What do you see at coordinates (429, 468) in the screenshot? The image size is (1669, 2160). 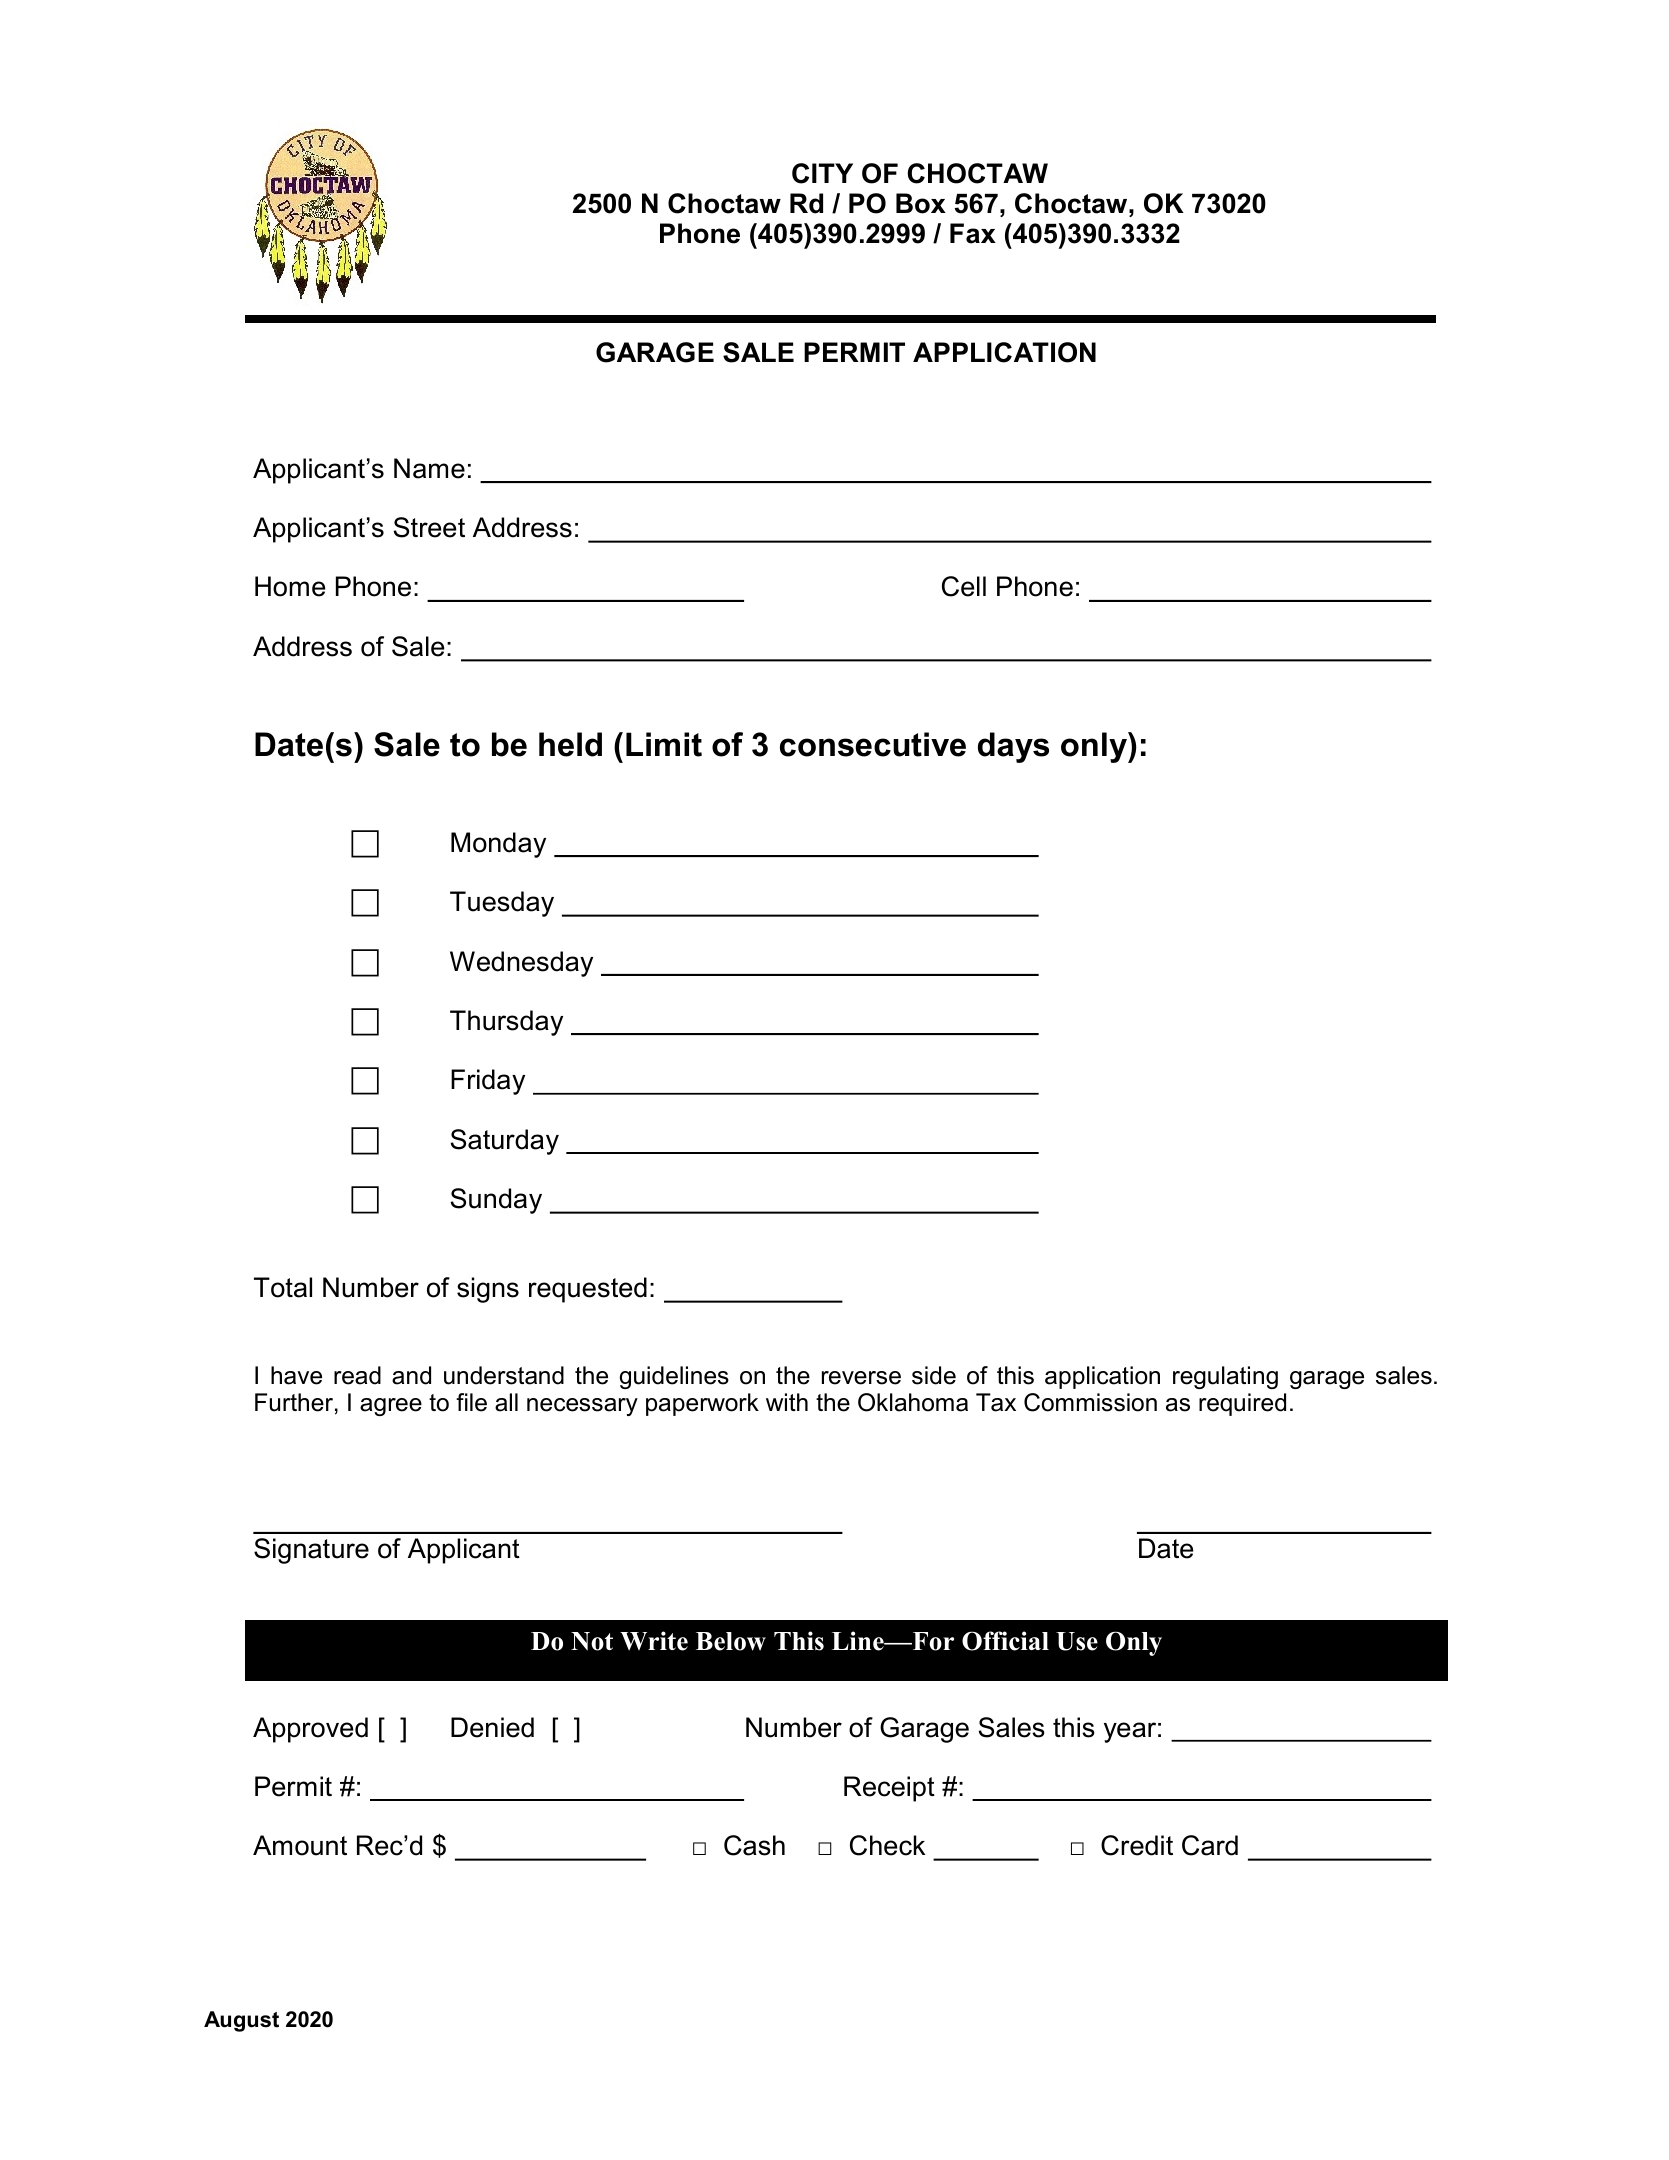 I see `Name` at bounding box center [429, 468].
